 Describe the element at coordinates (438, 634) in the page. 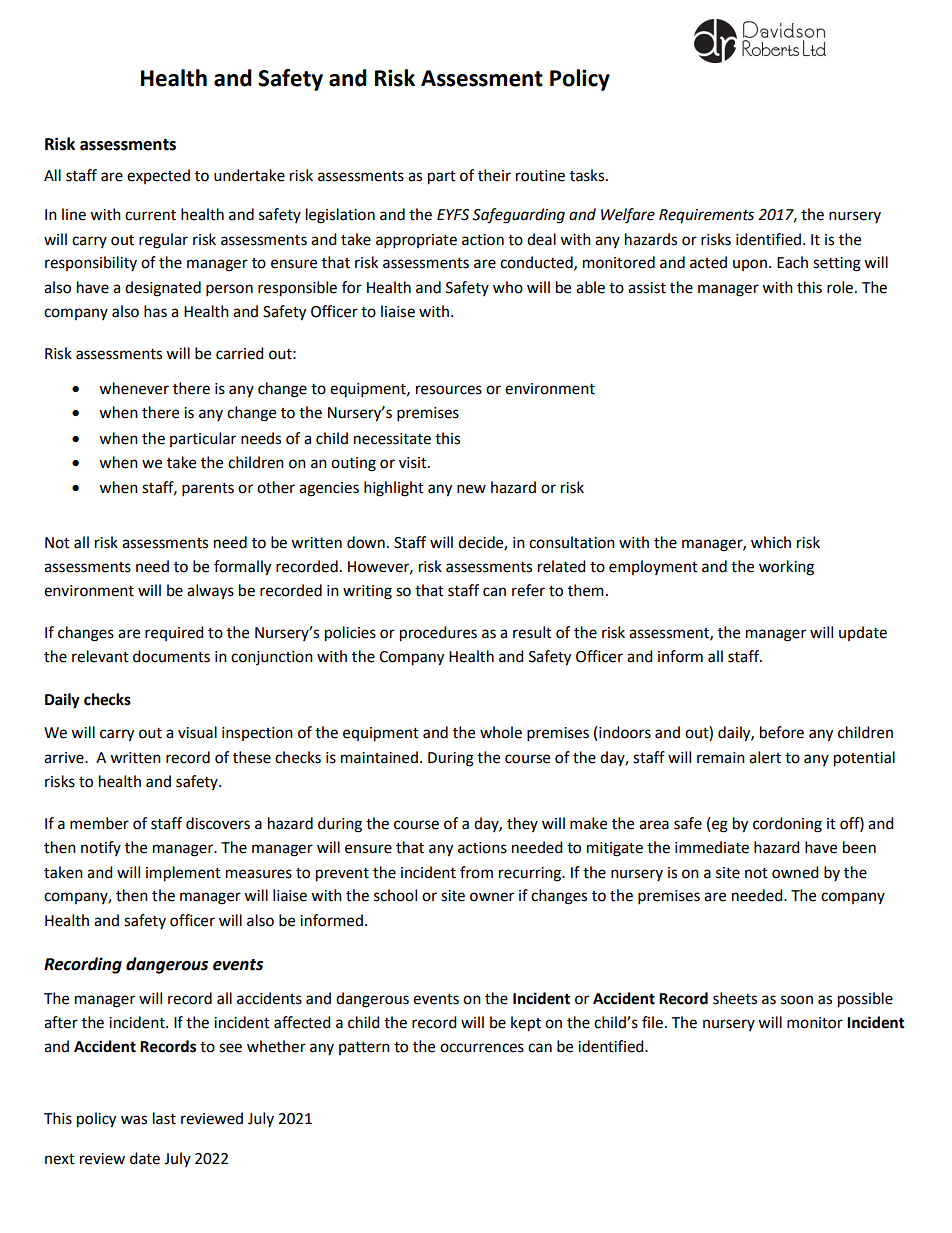

I see `procedures` at that location.
